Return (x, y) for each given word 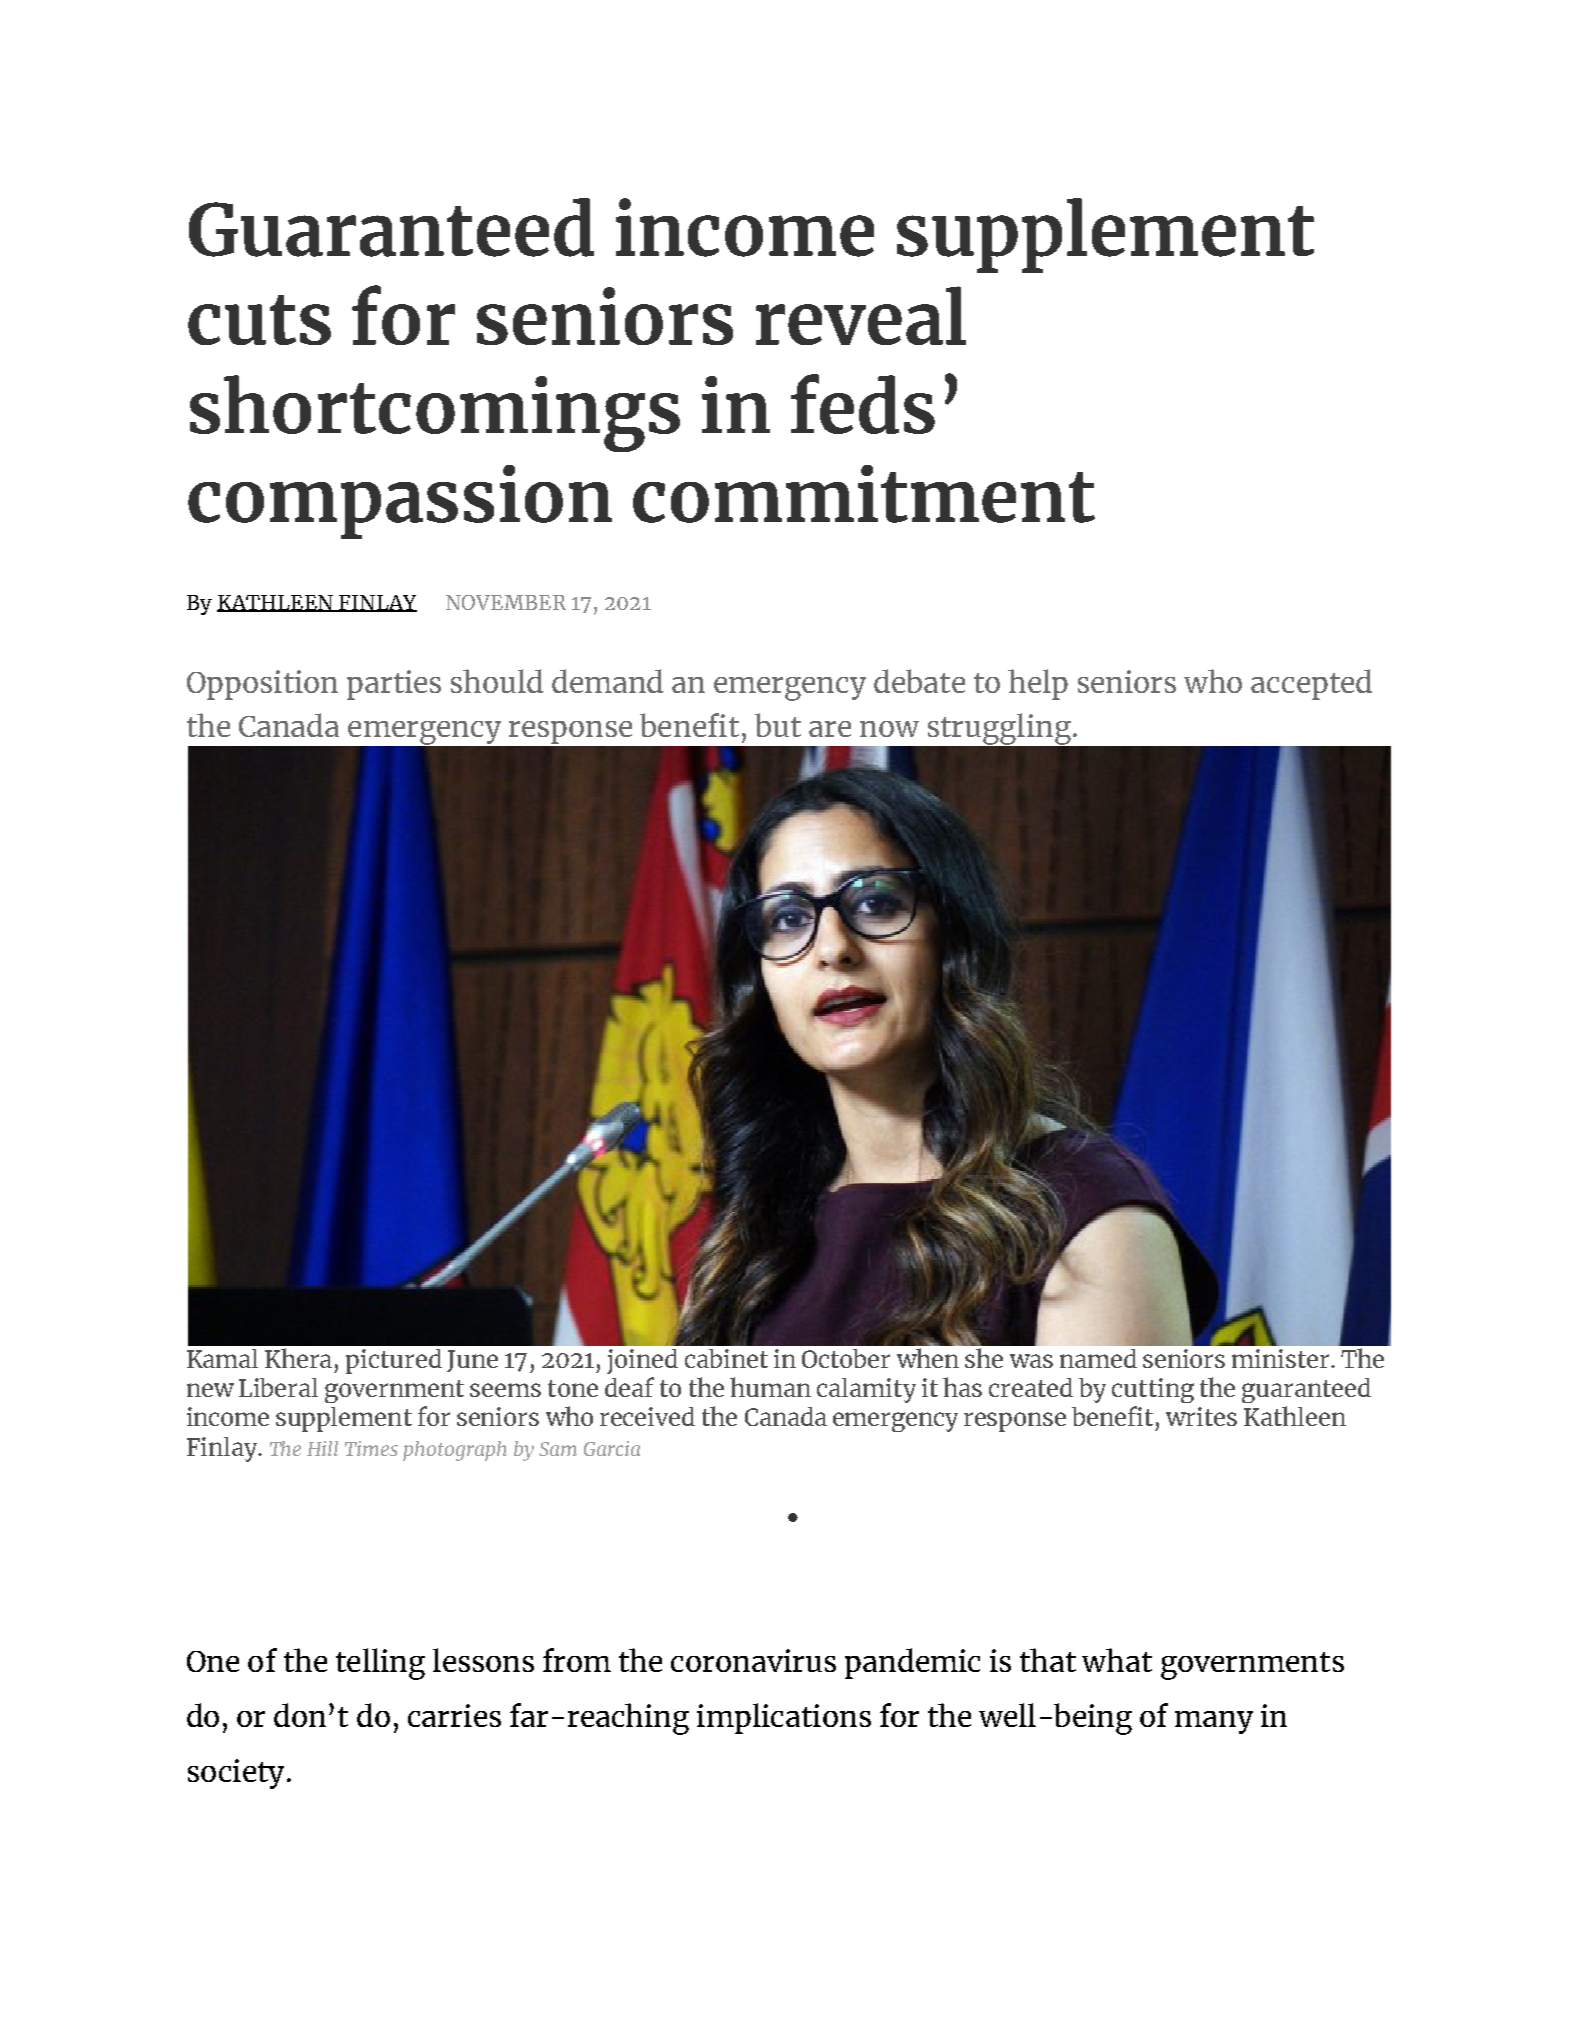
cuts (259, 320)
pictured (394, 1361)
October (846, 1358)
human (770, 1387)
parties (394, 685)
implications (784, 1718)
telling (380, 1664)
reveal (861, 315)
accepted (1311, 684)
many (1214, 1722)
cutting (1153, 1390)
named (1098, 1358)
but (778, 725)
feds (863, 404)
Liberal (278, 1387)
